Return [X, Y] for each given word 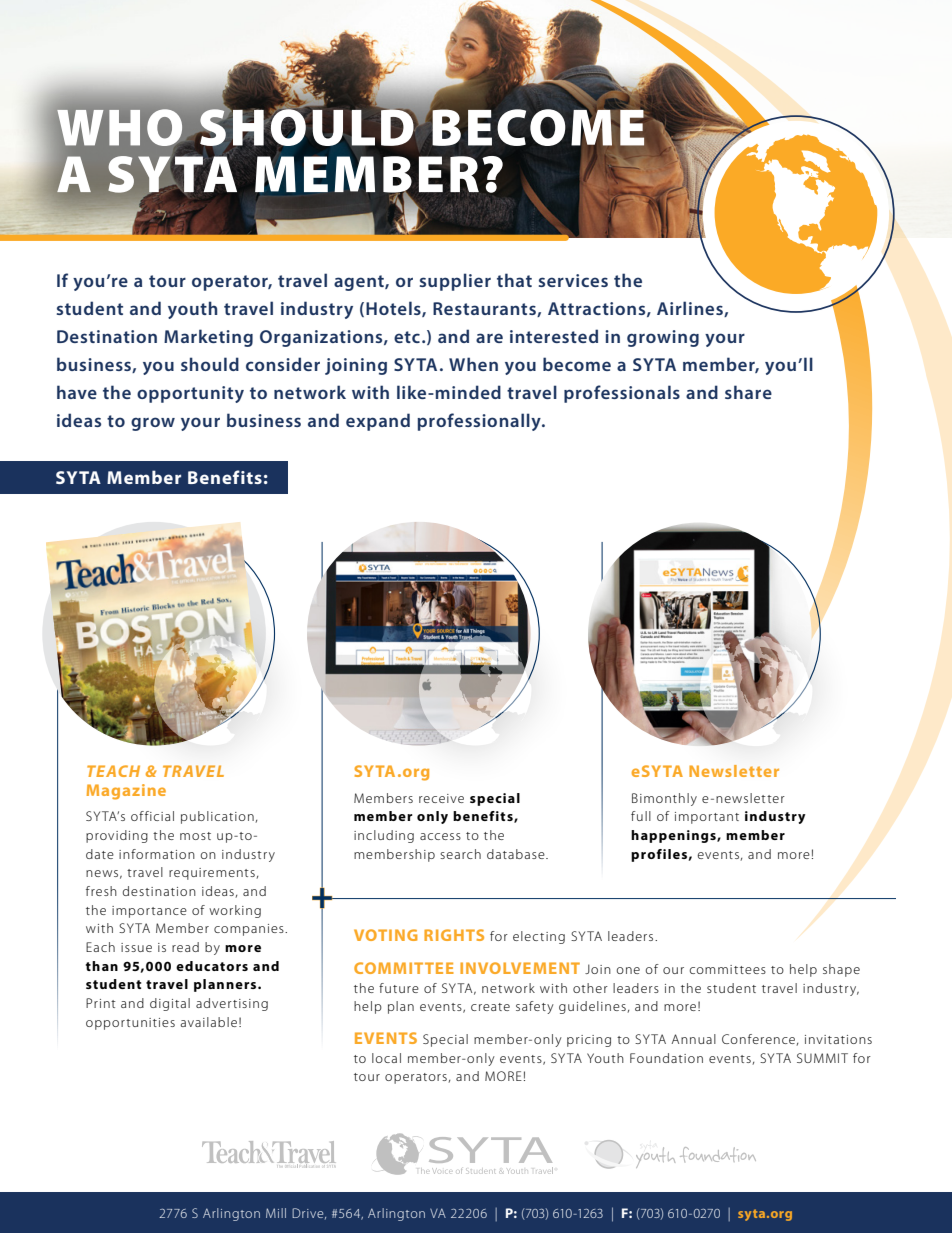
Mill [276, 1213]
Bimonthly [664, 799]
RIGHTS [454, 935]
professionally [480, 422]
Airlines [691, 309]
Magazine [126, 792]
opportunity [190, 394]
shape [841, 970]
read [185, 947]
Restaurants [485, 309]
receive [441, 798]
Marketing [208, 338]
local [386, 1058]
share [748, 392]
